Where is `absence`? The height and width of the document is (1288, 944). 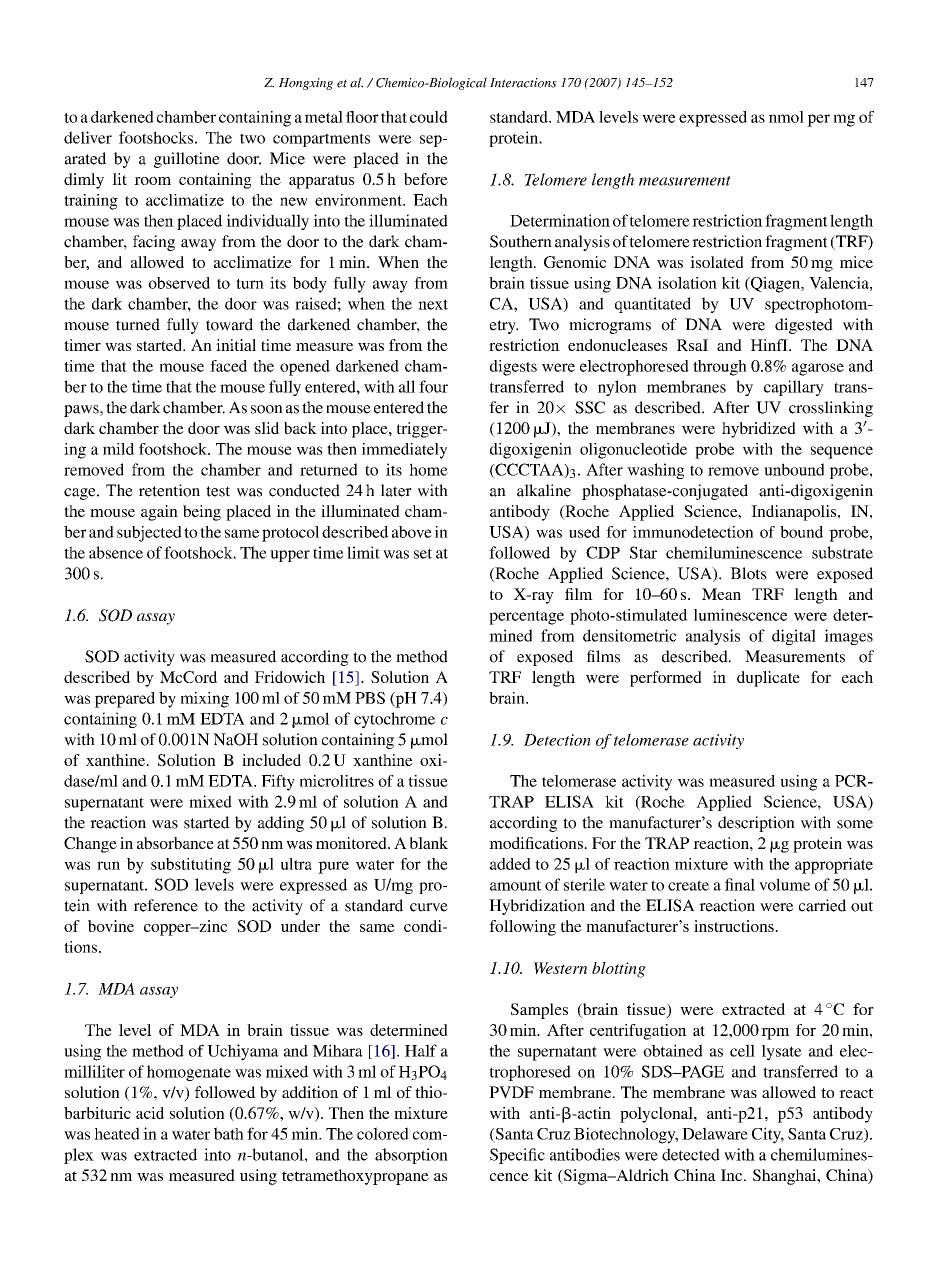
absence is located at coordinates (116, 552).
